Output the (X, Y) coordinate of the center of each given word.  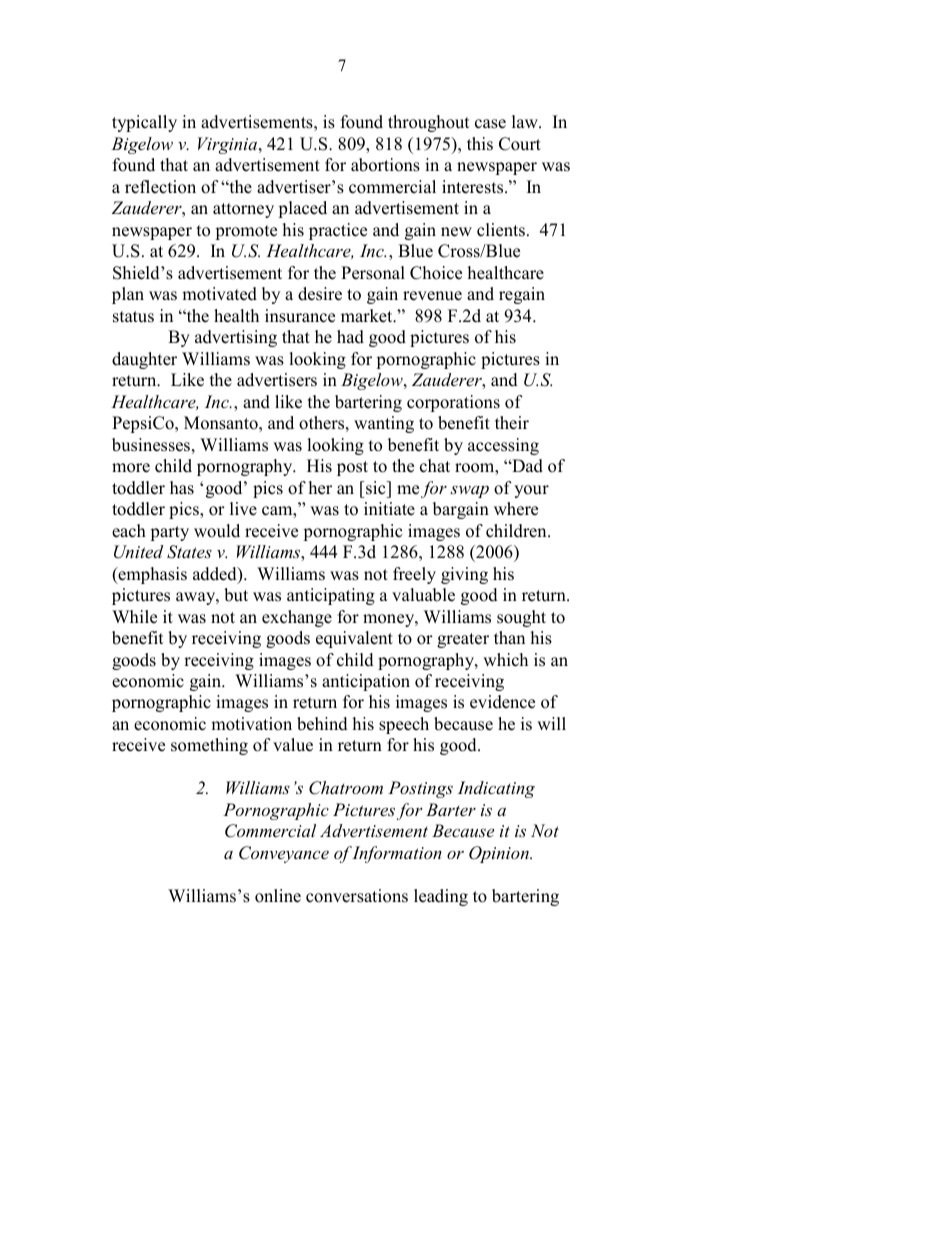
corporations (453, 403)
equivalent (354, 639)
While (134, 617)
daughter (144, 360)
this (480, 144)
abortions (385, 165)
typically (144, 123)
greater (463, 640)
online (278, 896)
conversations (357, 896)
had (350, 337)
